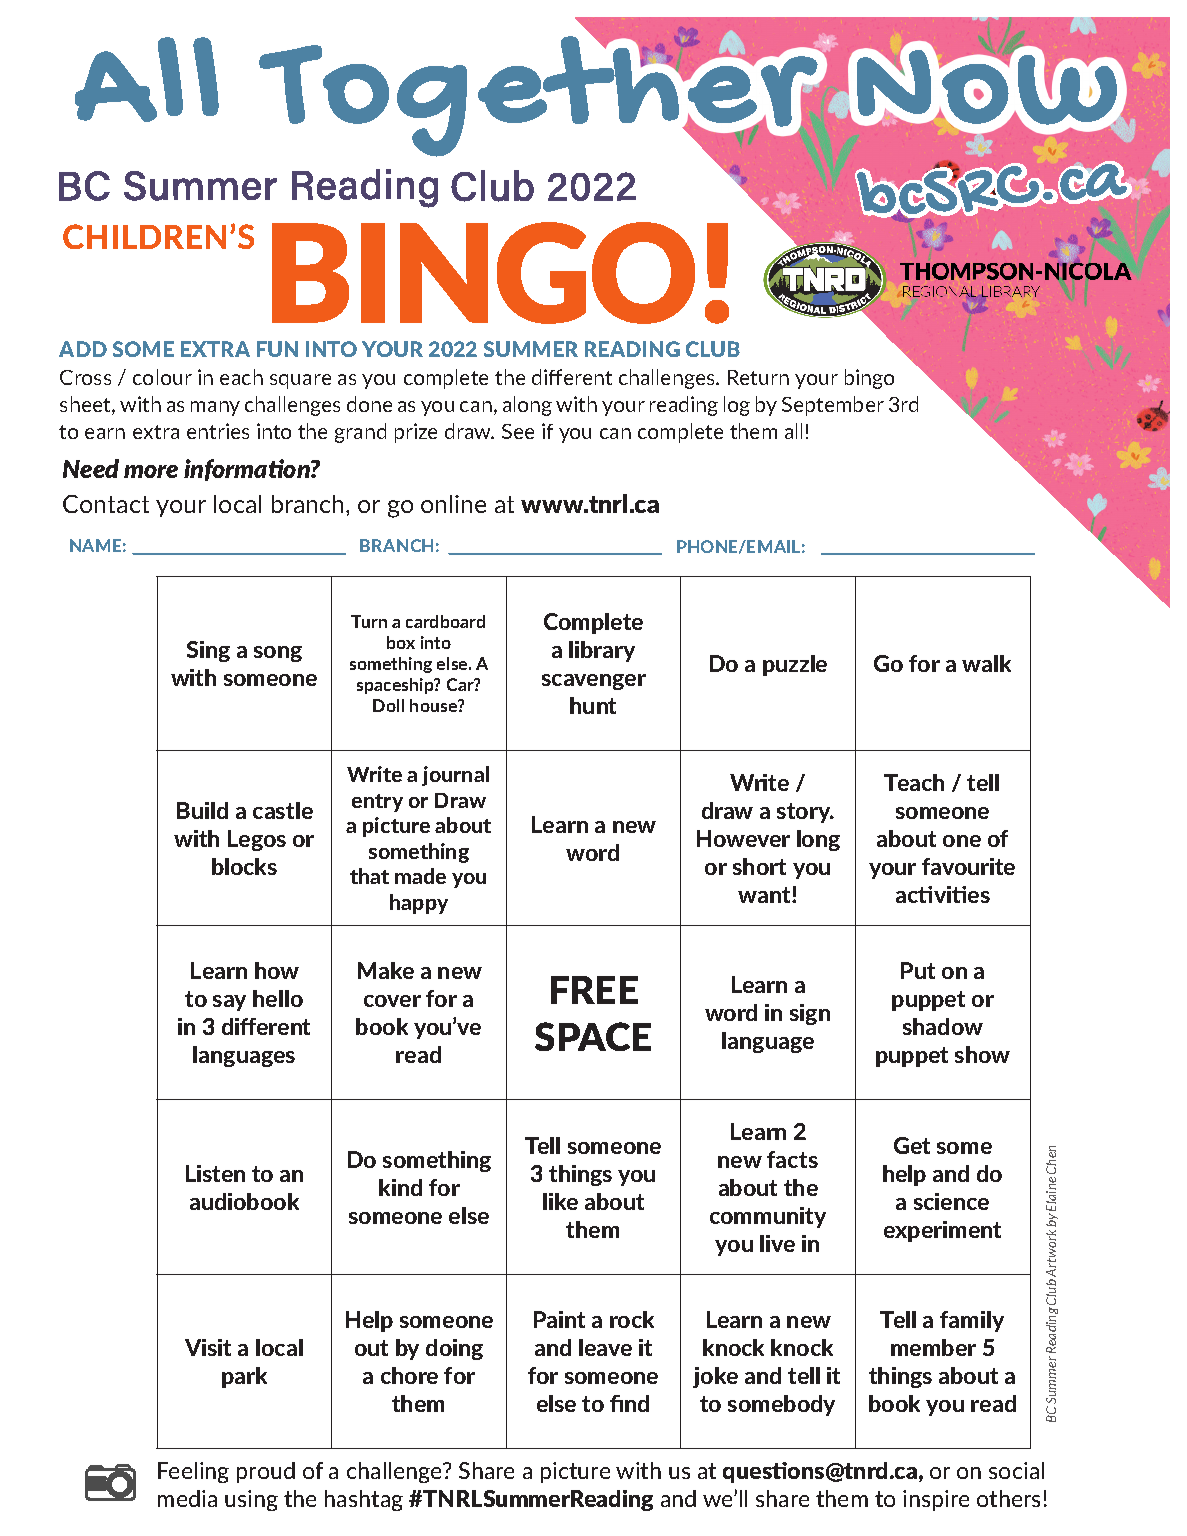 This page has height=1536, width=1187. I want to click on Listen, so click(215, 1173).
